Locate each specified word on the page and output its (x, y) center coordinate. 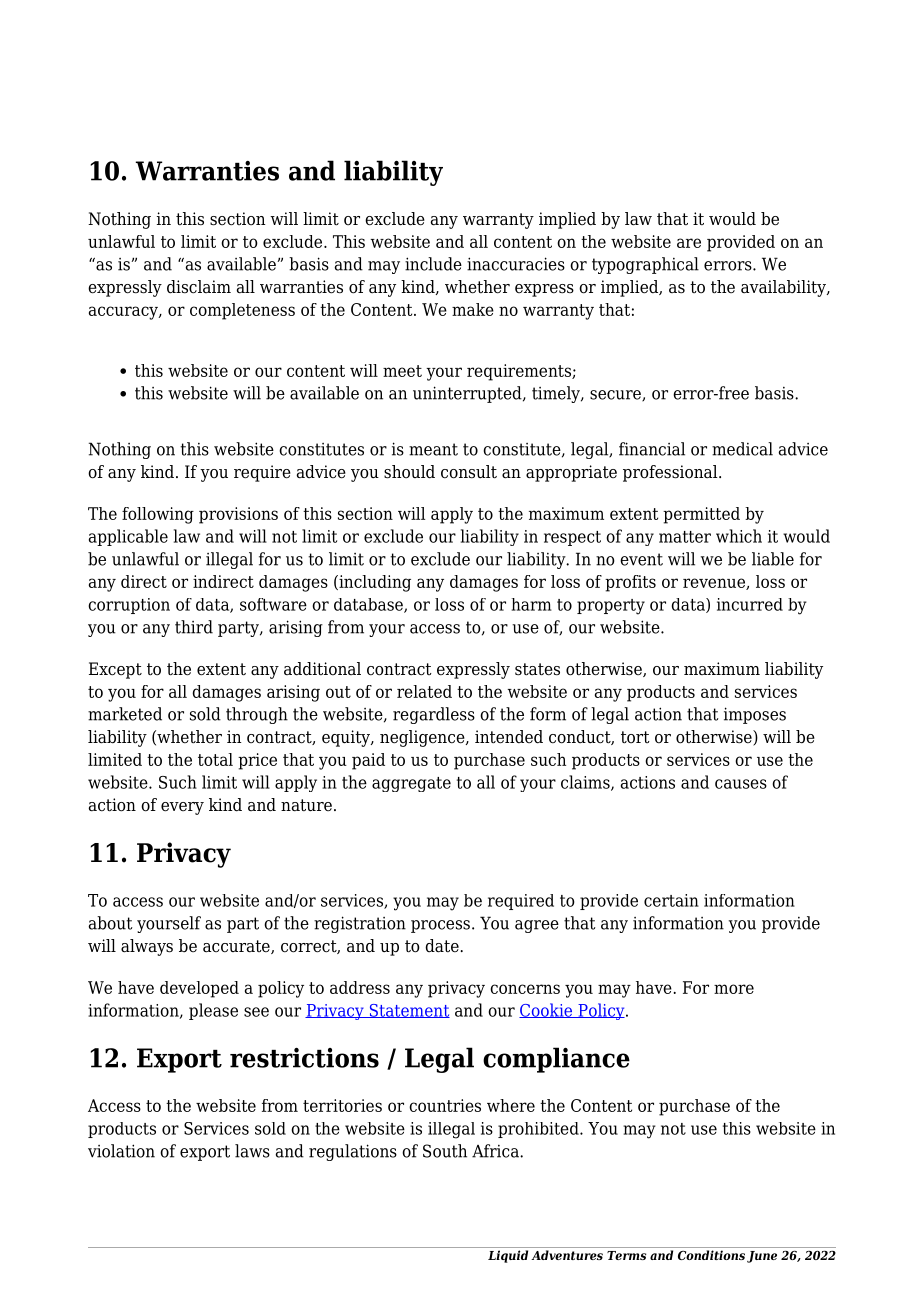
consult (469, 472)
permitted (701, 515)
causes (741, 784)
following (158, 515)
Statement (408, 1011)
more (734, 989)
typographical (645, 265)
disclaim (199, 287)
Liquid (508, 1256)
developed (199, 989)
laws (252, 1151)
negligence (423, 738)
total (215, 759)
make (473, 309)
